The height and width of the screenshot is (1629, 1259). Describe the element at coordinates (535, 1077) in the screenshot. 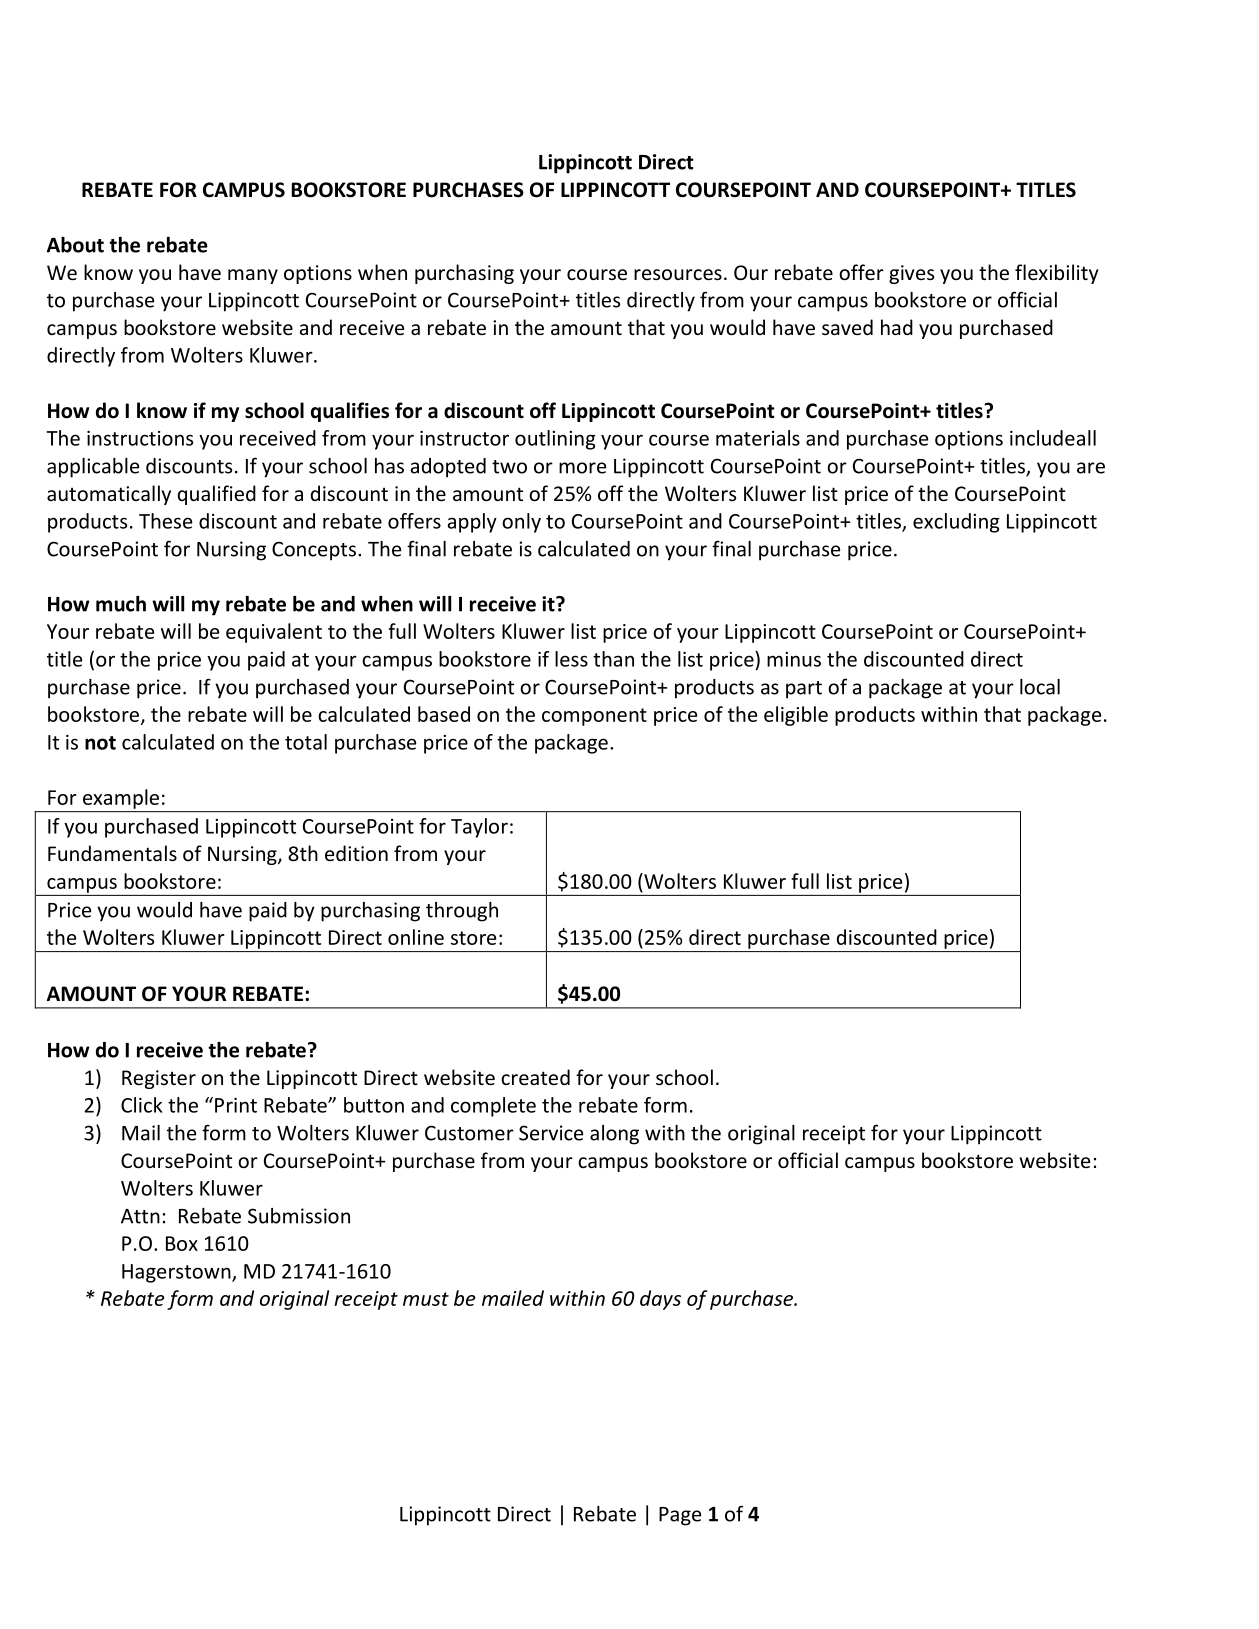

I see `created` at that location.
